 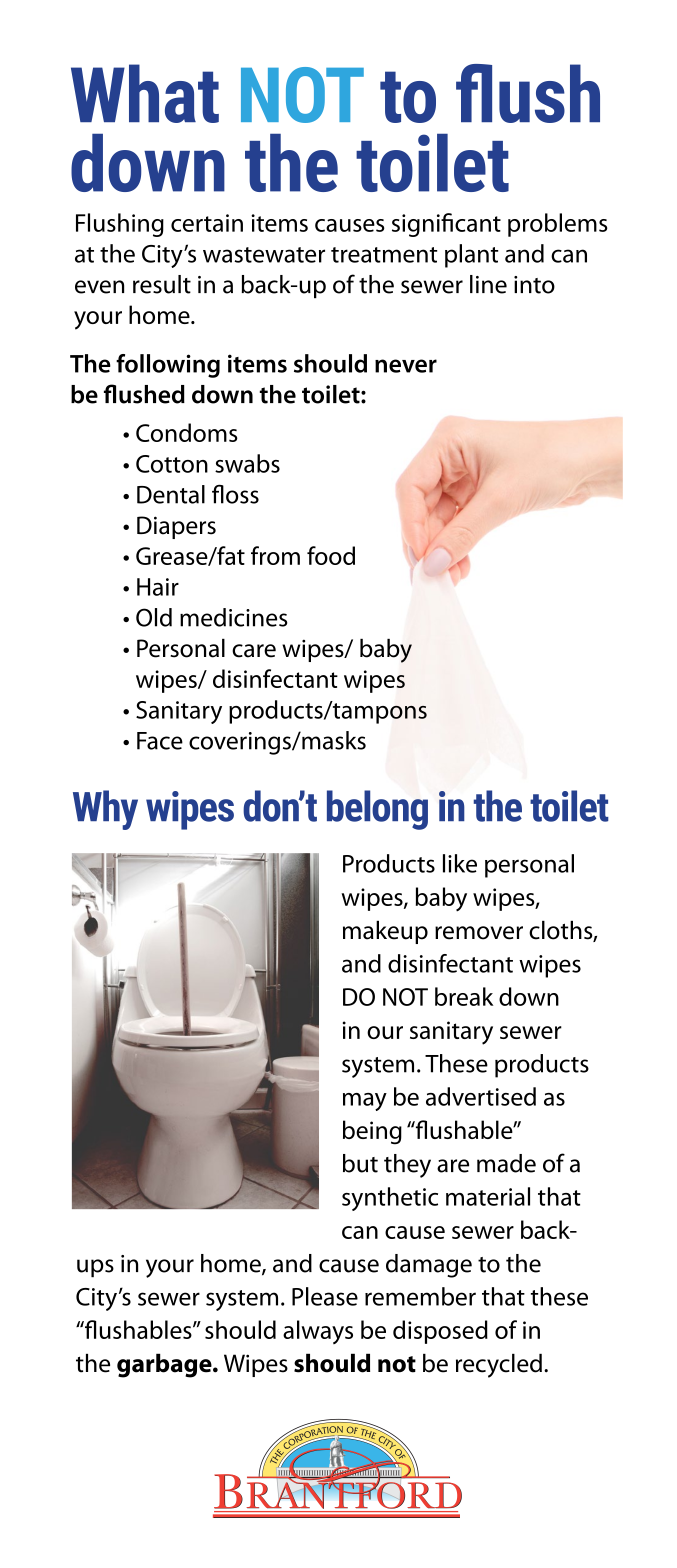 What do you see at coordinates (165, 1365) in the image?
I see `garbage` at bounding box center [165, 1365].
